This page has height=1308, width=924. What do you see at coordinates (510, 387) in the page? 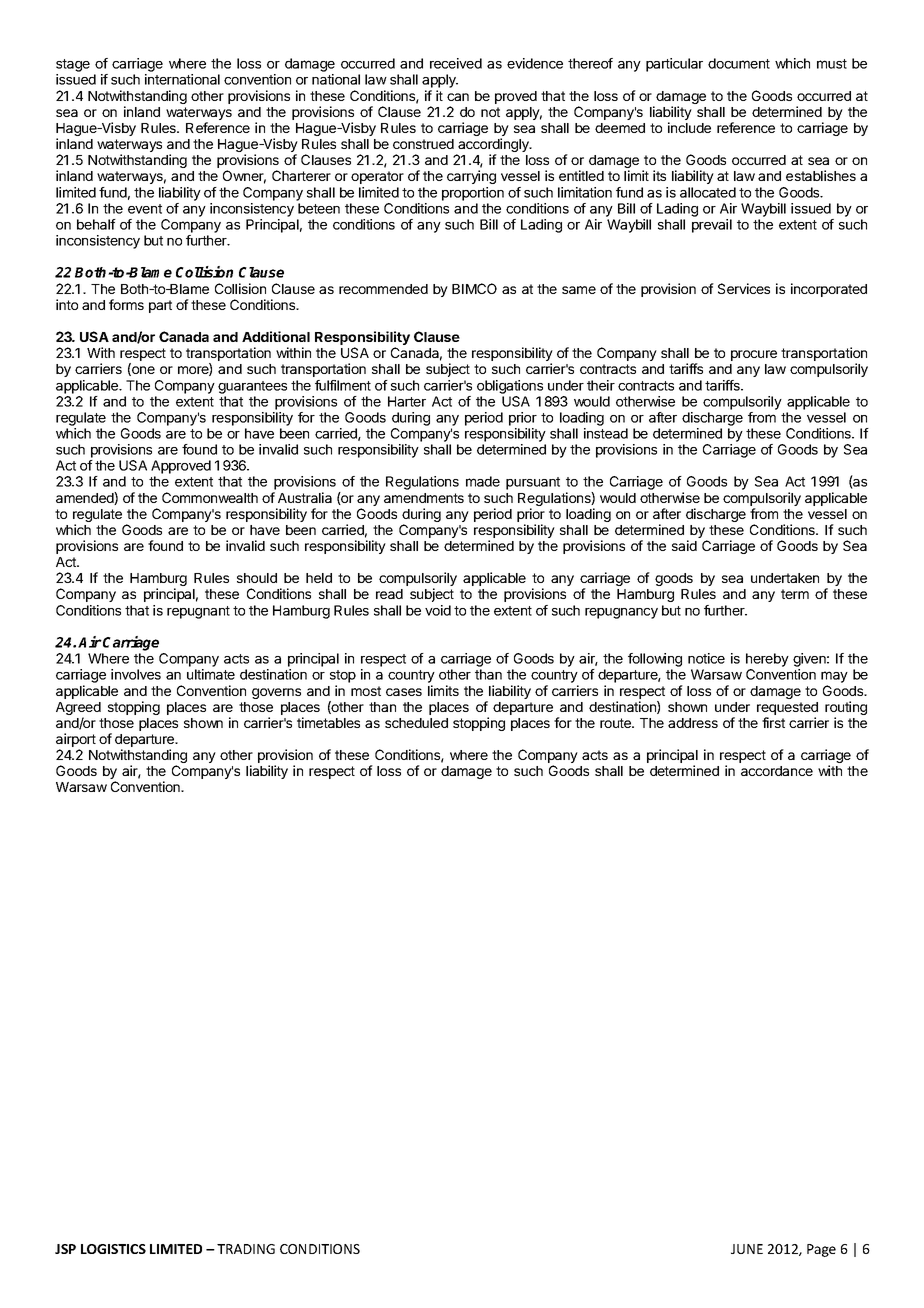
I see `obligations` at bounding box center [510, 387].
